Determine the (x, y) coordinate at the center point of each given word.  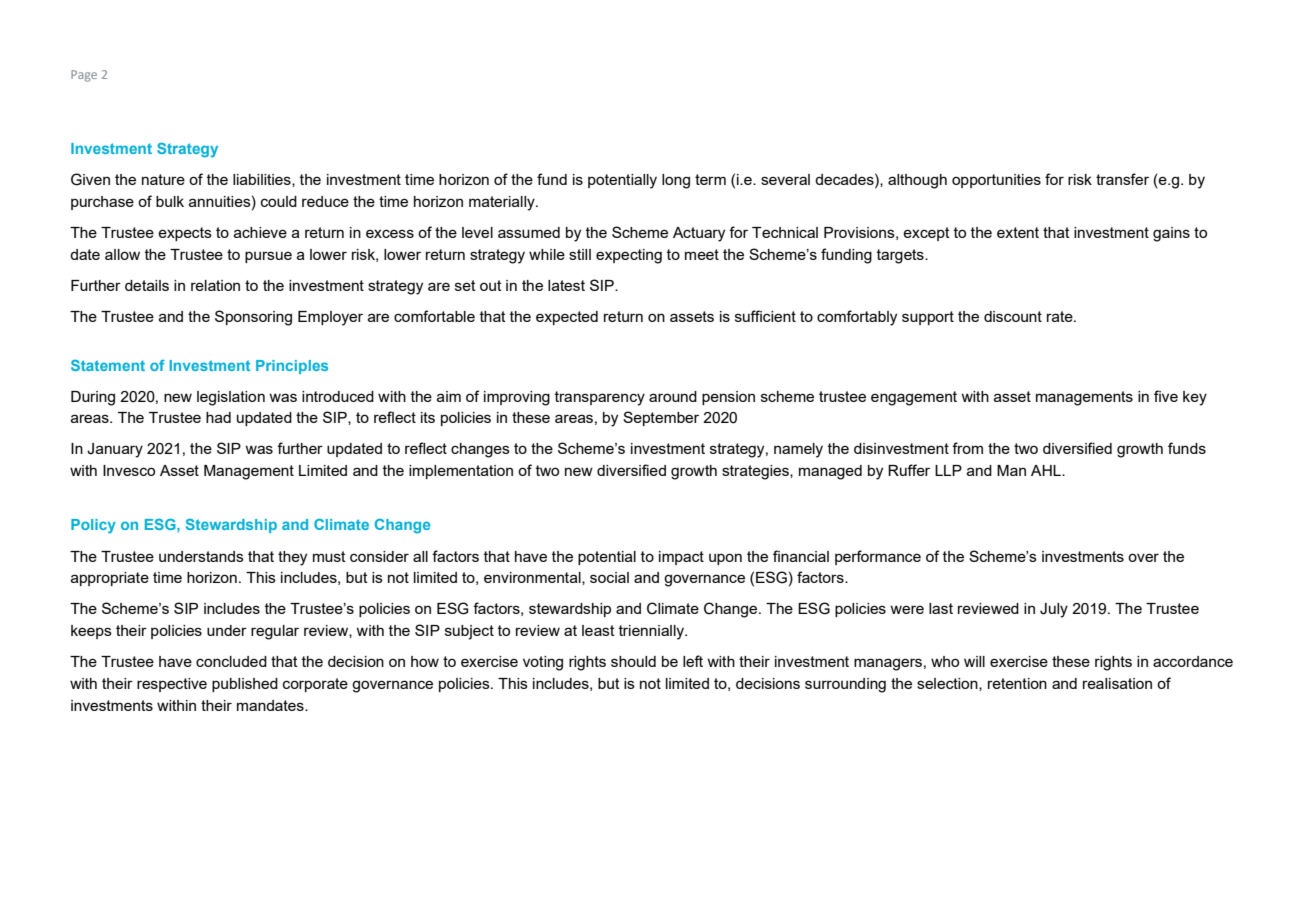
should (633, 661)
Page (84, 76)
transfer (1122, 179)
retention (1017, 683)
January (115, 450)
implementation (461, 472)
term (710, 179)
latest (566, 285)
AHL (1047, 470)
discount (1013, 316)
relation (215, 285)
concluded (231, 661)
